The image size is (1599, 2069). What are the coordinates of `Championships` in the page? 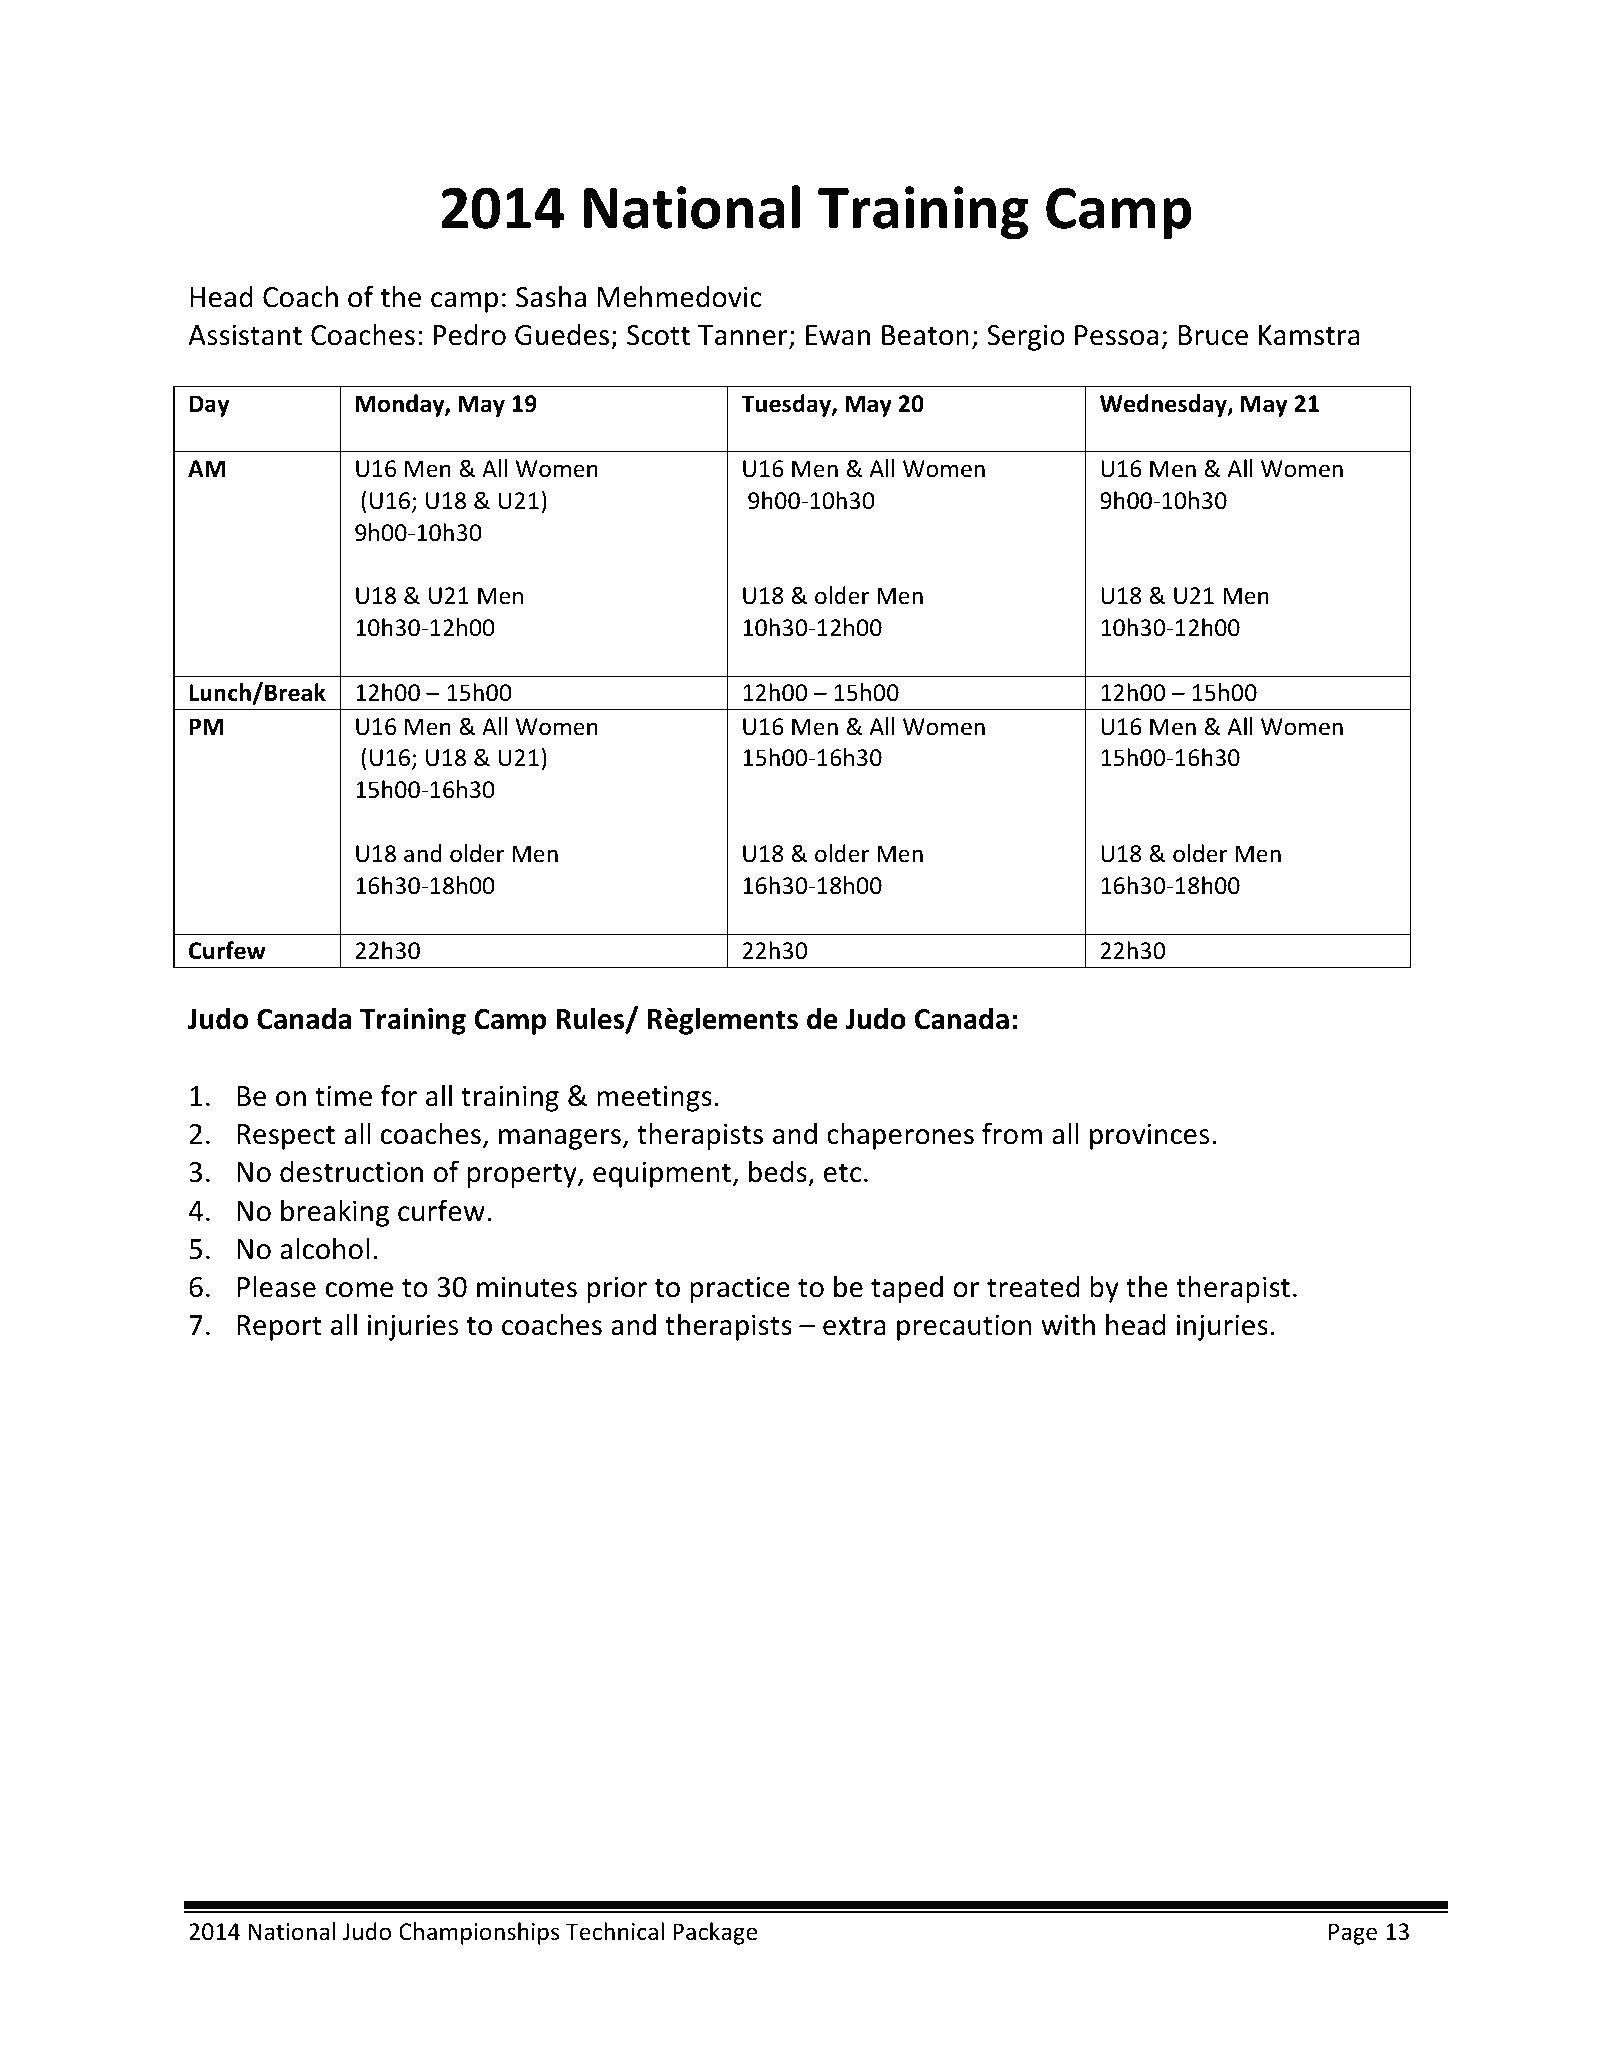 It's located at (479, 1933).
